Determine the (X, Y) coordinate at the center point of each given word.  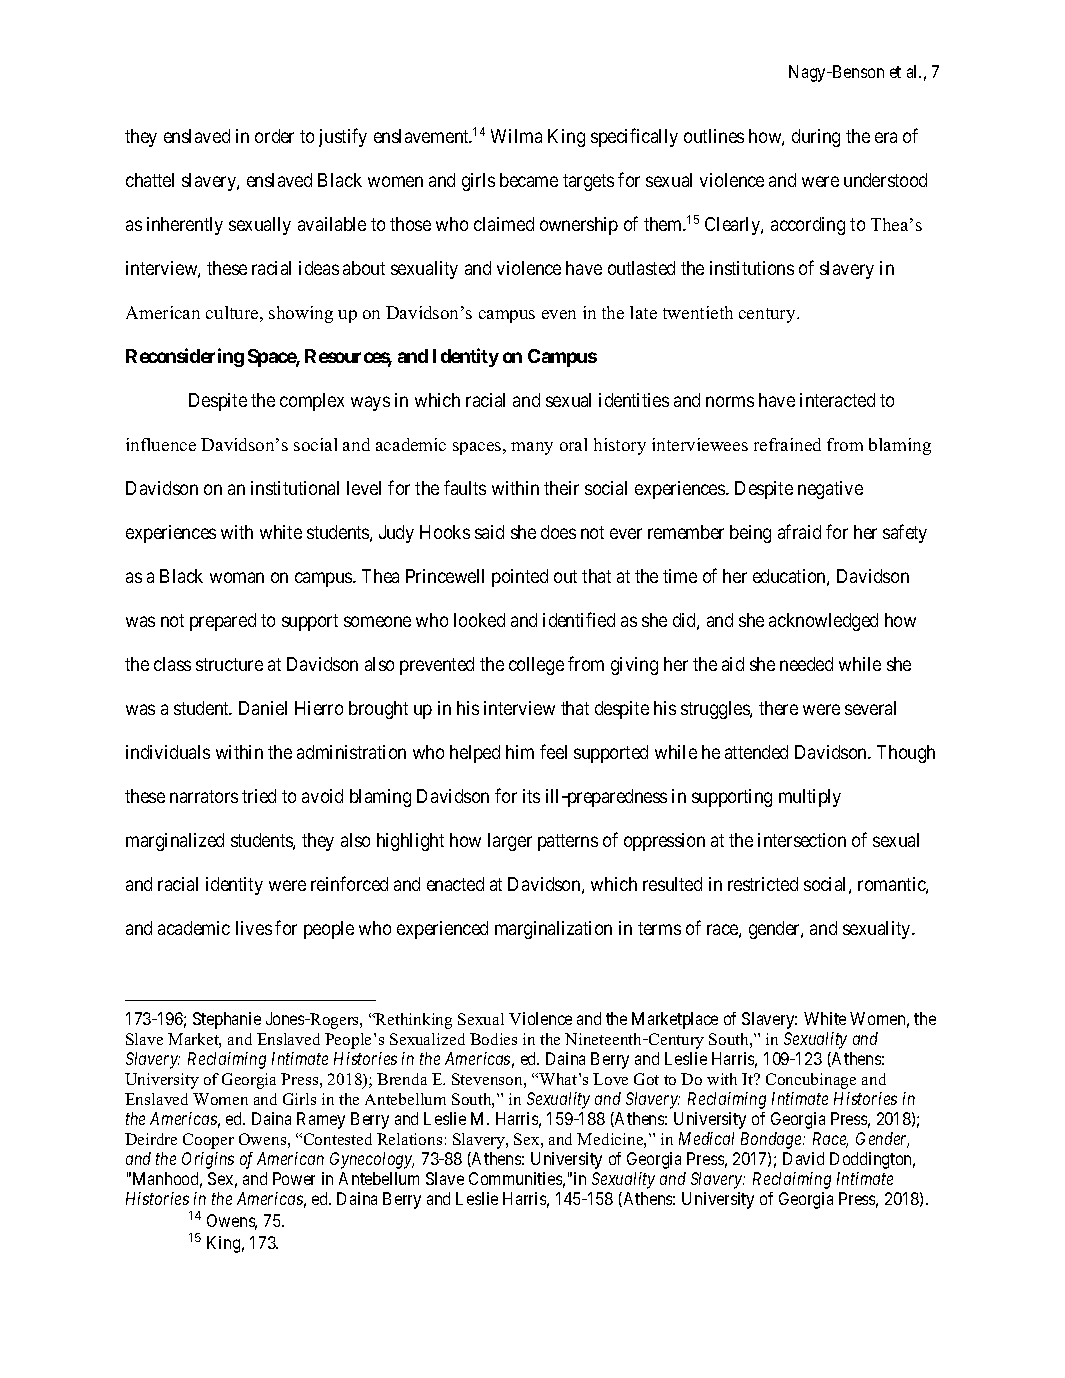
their (561, 488)
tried (259, 796)
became (529, 180)
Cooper (208, 1141)
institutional (295, 488)
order (274, 136)
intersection (802, 840)
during (816, 138)
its (531, 796)
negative (830, 490)
